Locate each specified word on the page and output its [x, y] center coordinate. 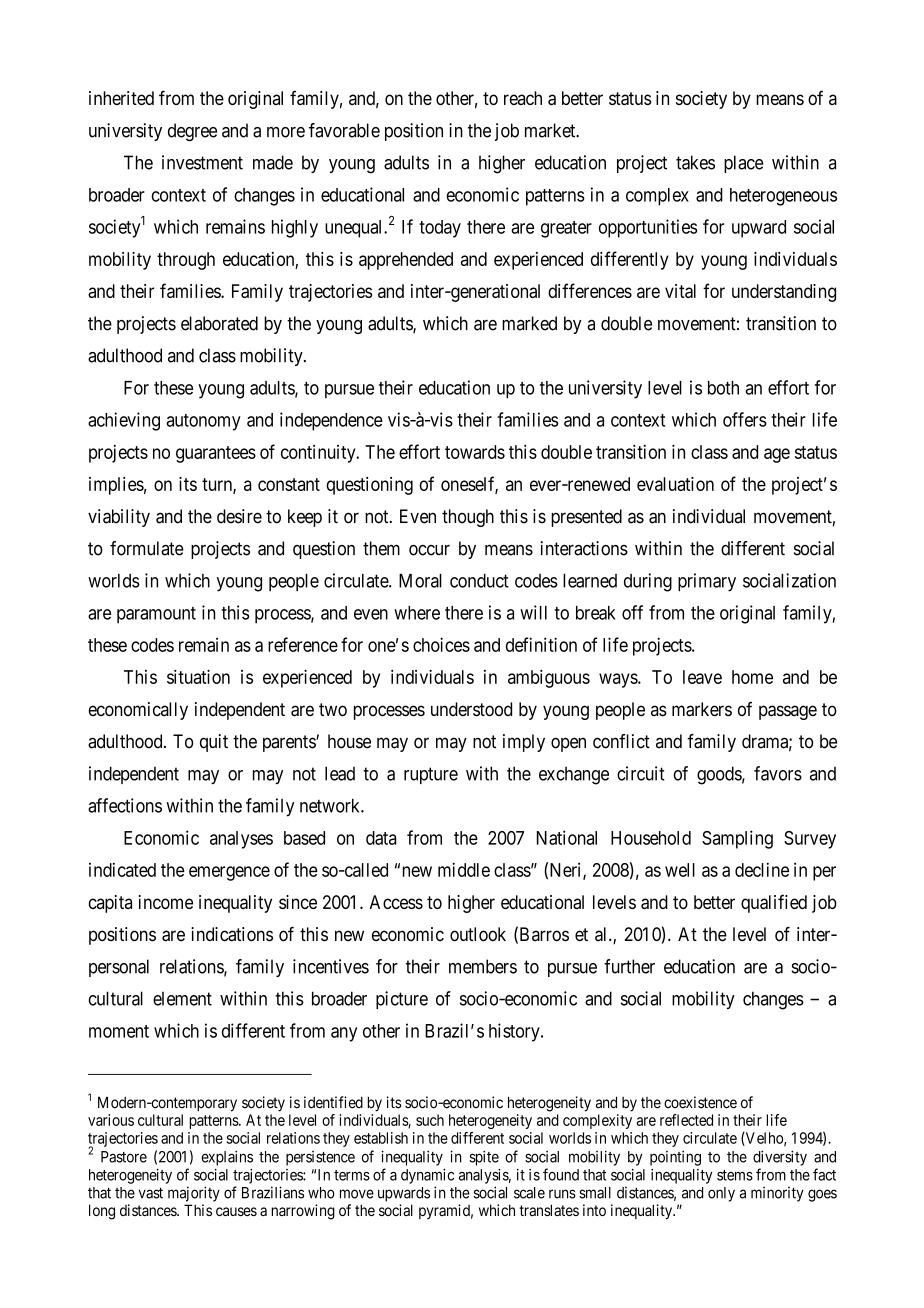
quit [214, 743]
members [483, 966]
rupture [431, 775]
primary [707, 582]
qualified [774, 903]
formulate [147, 548]
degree [192, 132]
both [723, 388]
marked [529, 323]
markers [702, 709]
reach [523, 98]
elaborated [219, 323]
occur [429, 550]
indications [232, 934]
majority [194, 1194]
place [743, 164]
